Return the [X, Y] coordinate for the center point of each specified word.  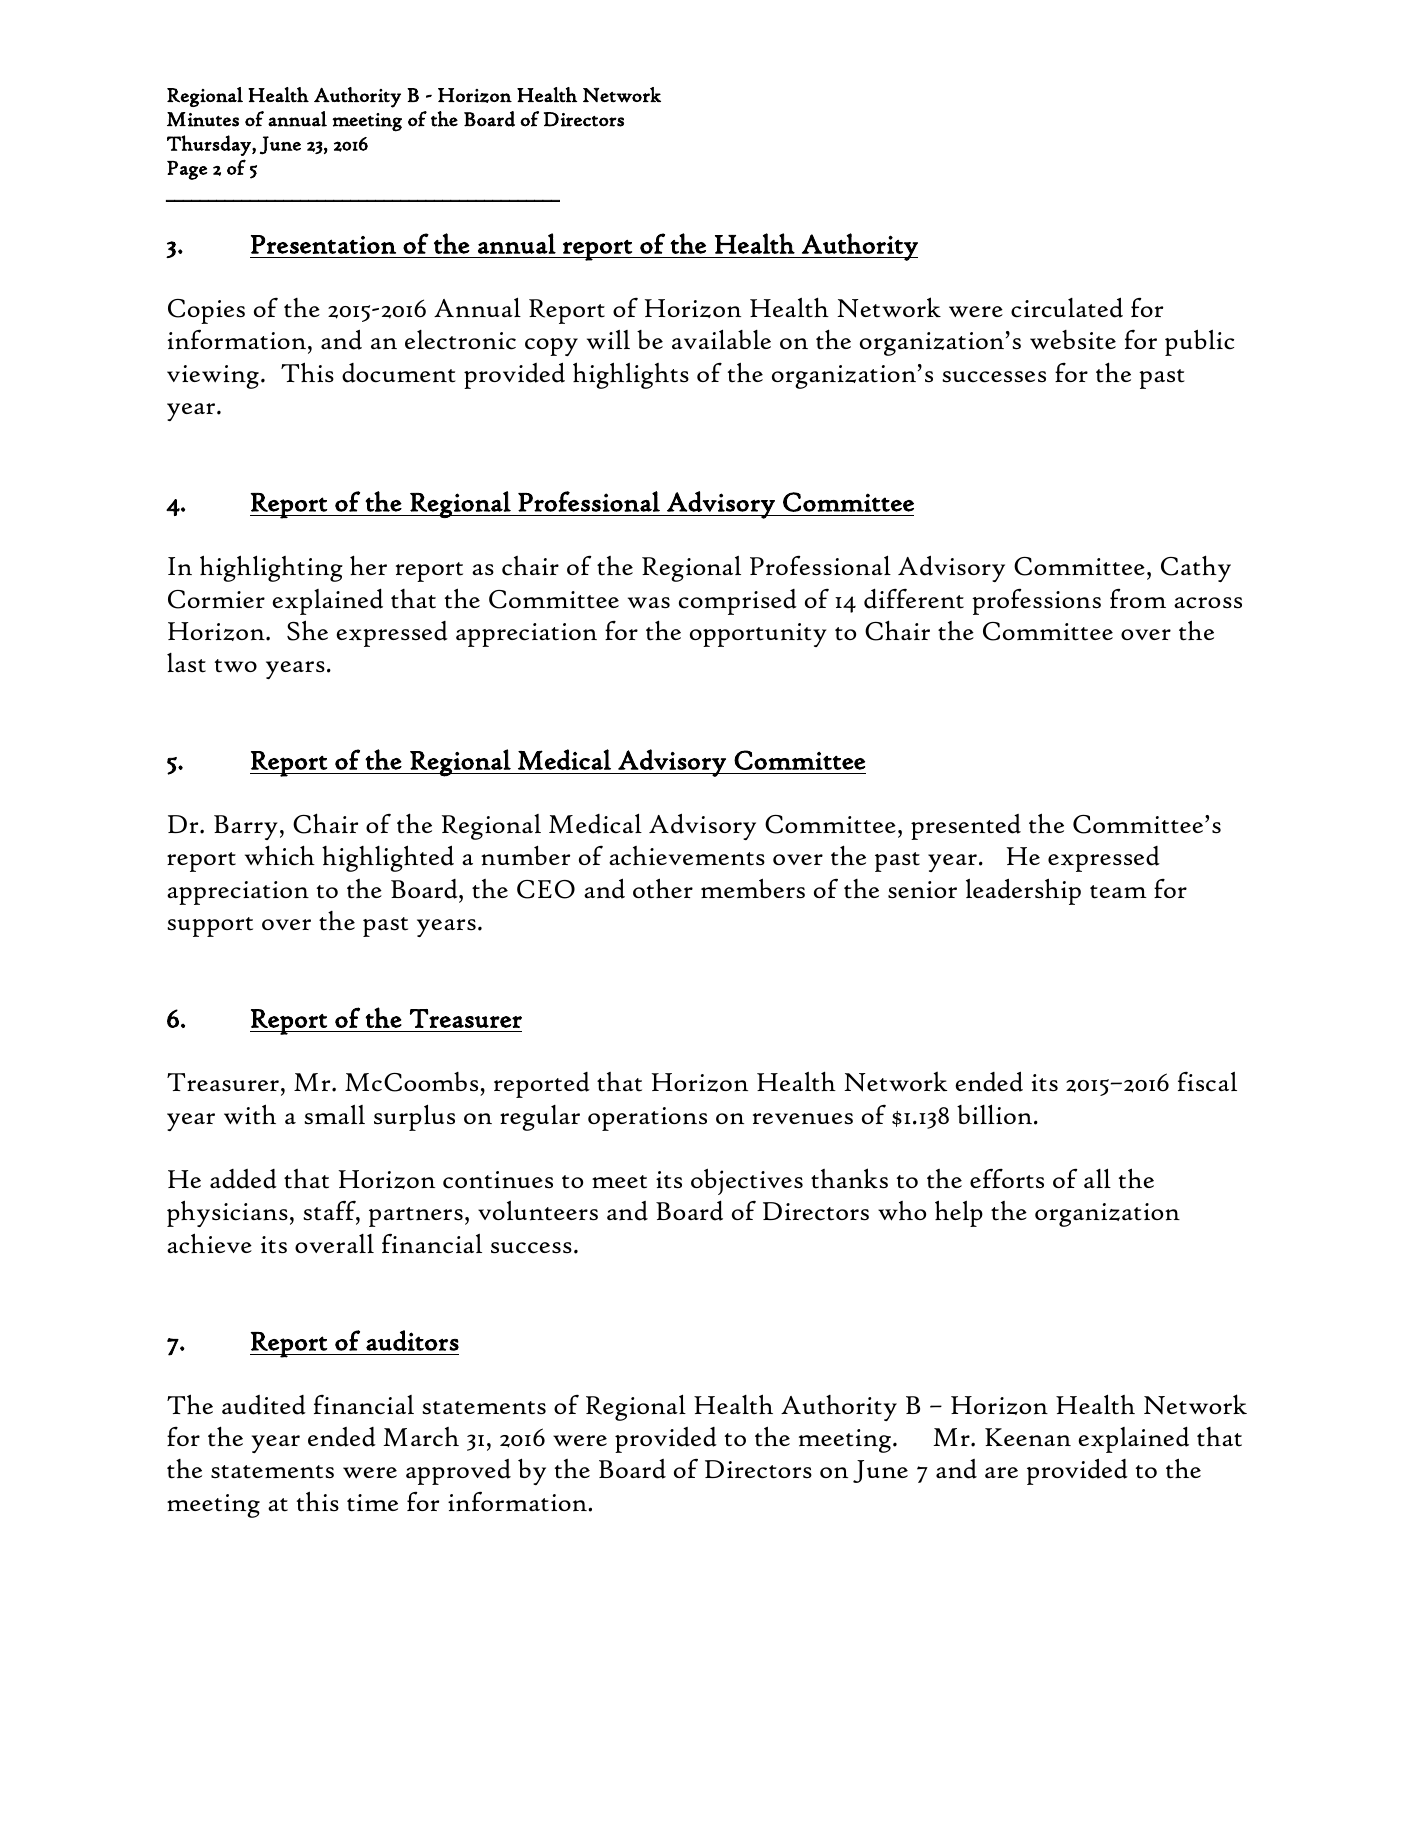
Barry [246, 827]
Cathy [1196, 568]
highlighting [271, 568]
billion [996, 1114]
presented [966, 827]
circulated [1067, 307]
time [372, 1503]
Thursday [210, 145]
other [663, 888]
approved [458, 1472]
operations [647, 1119]
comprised [738, 602]
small [334, 1115]
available [721, 339]
